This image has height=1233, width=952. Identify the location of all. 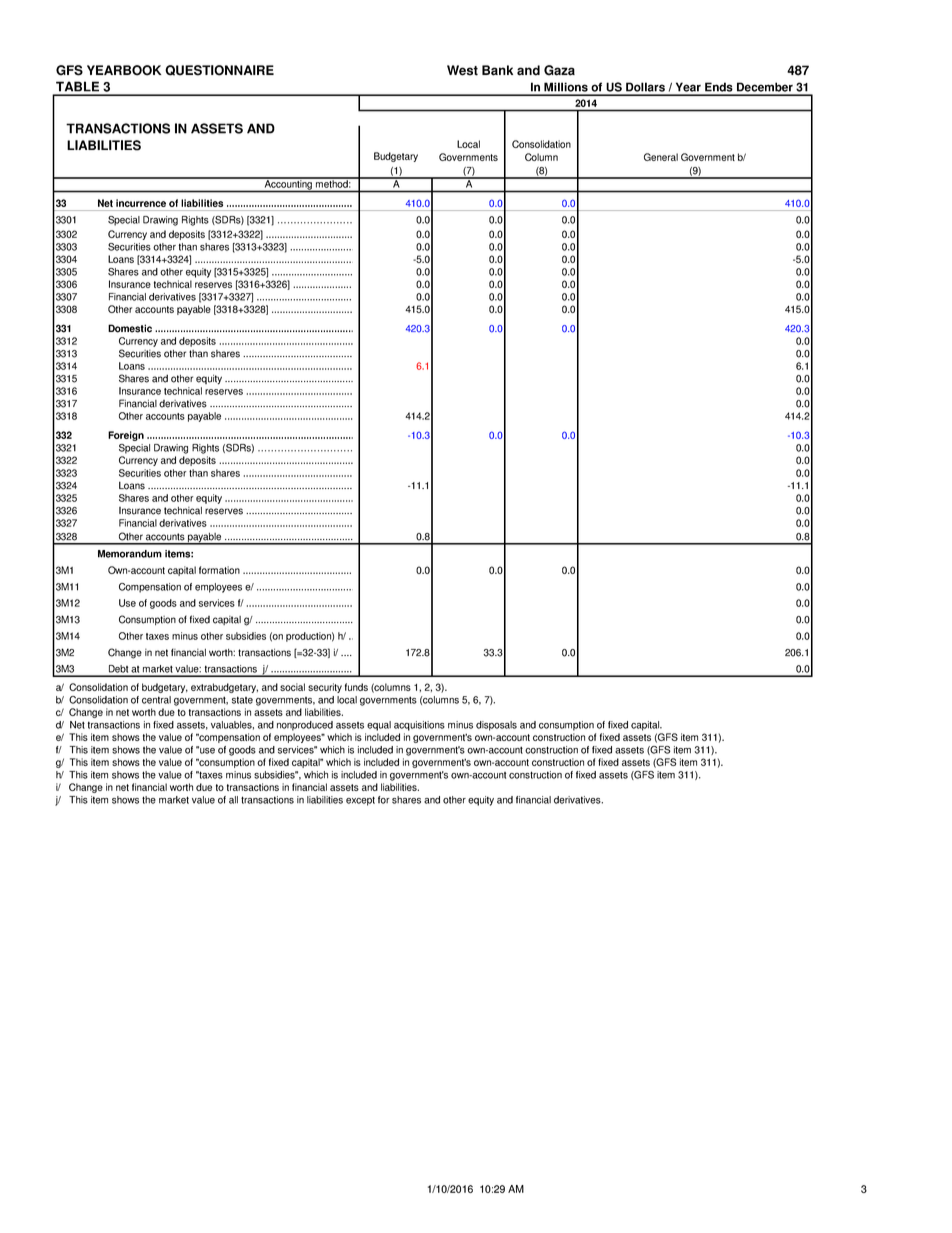
(233, 800).
